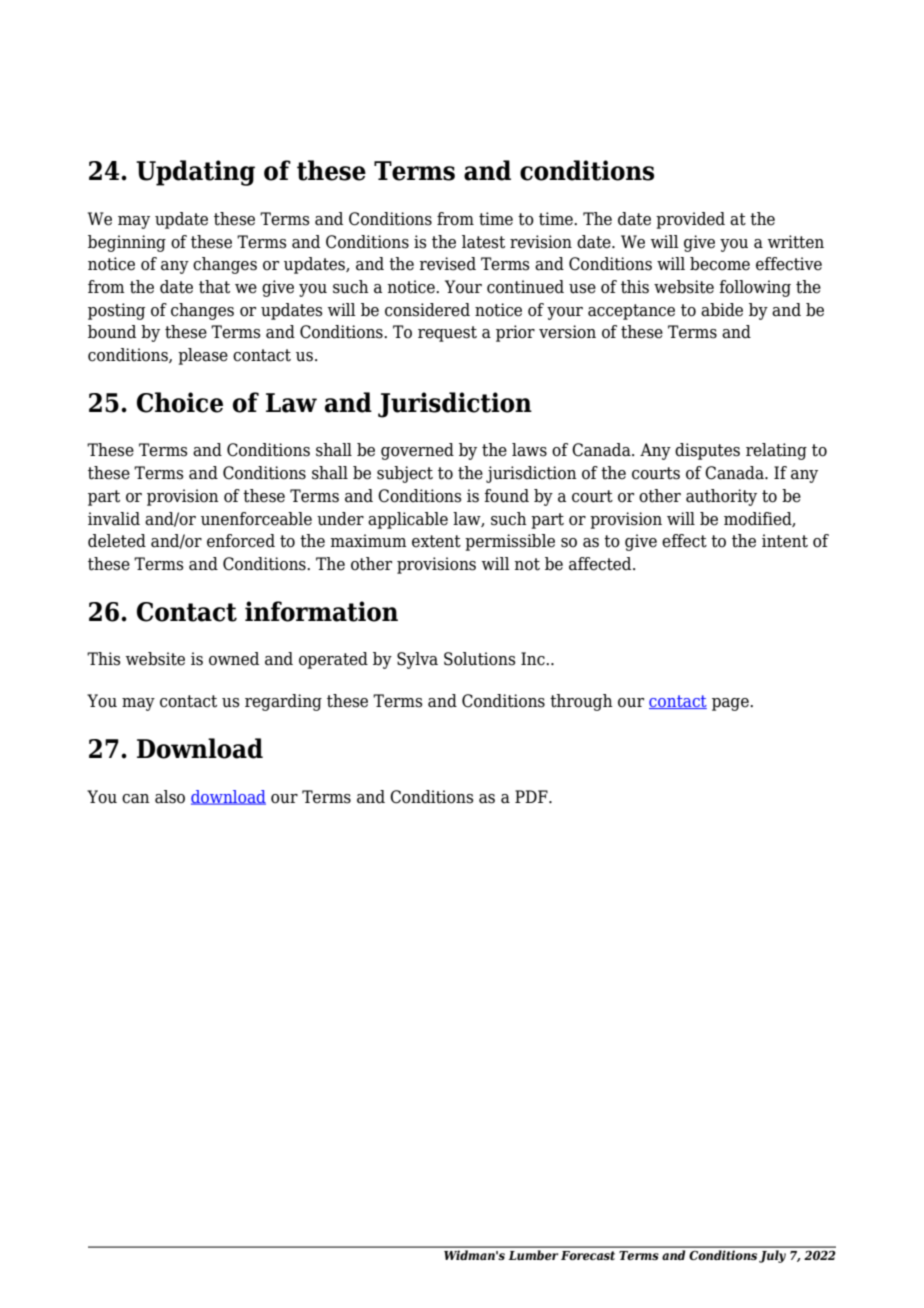 This screenshot has width=924, height=1308. Describe the element at coordinates (170, 797) in the screenshot. I see `also` at that location.
